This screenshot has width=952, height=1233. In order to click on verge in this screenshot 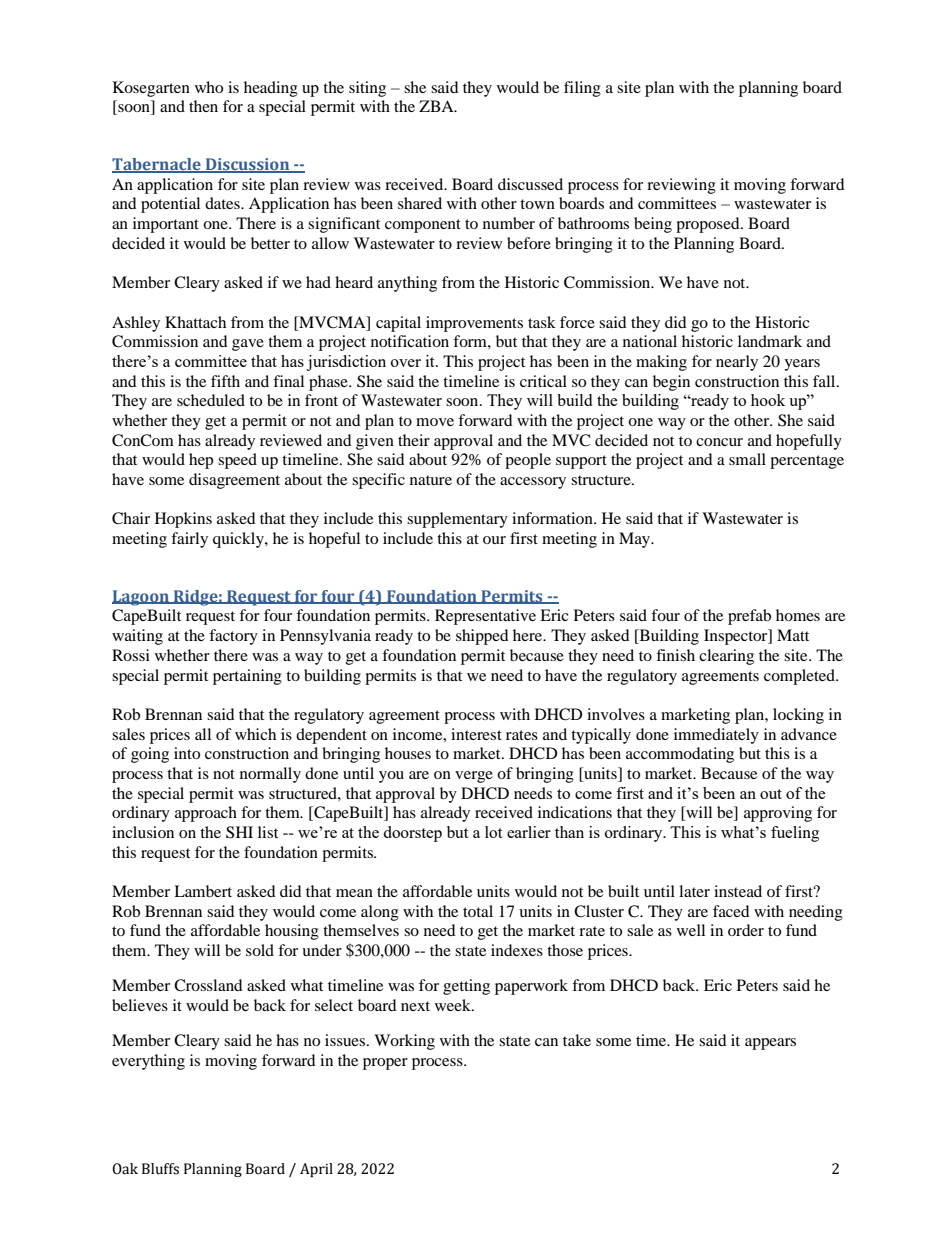, I will do `click(474, 777)`.
